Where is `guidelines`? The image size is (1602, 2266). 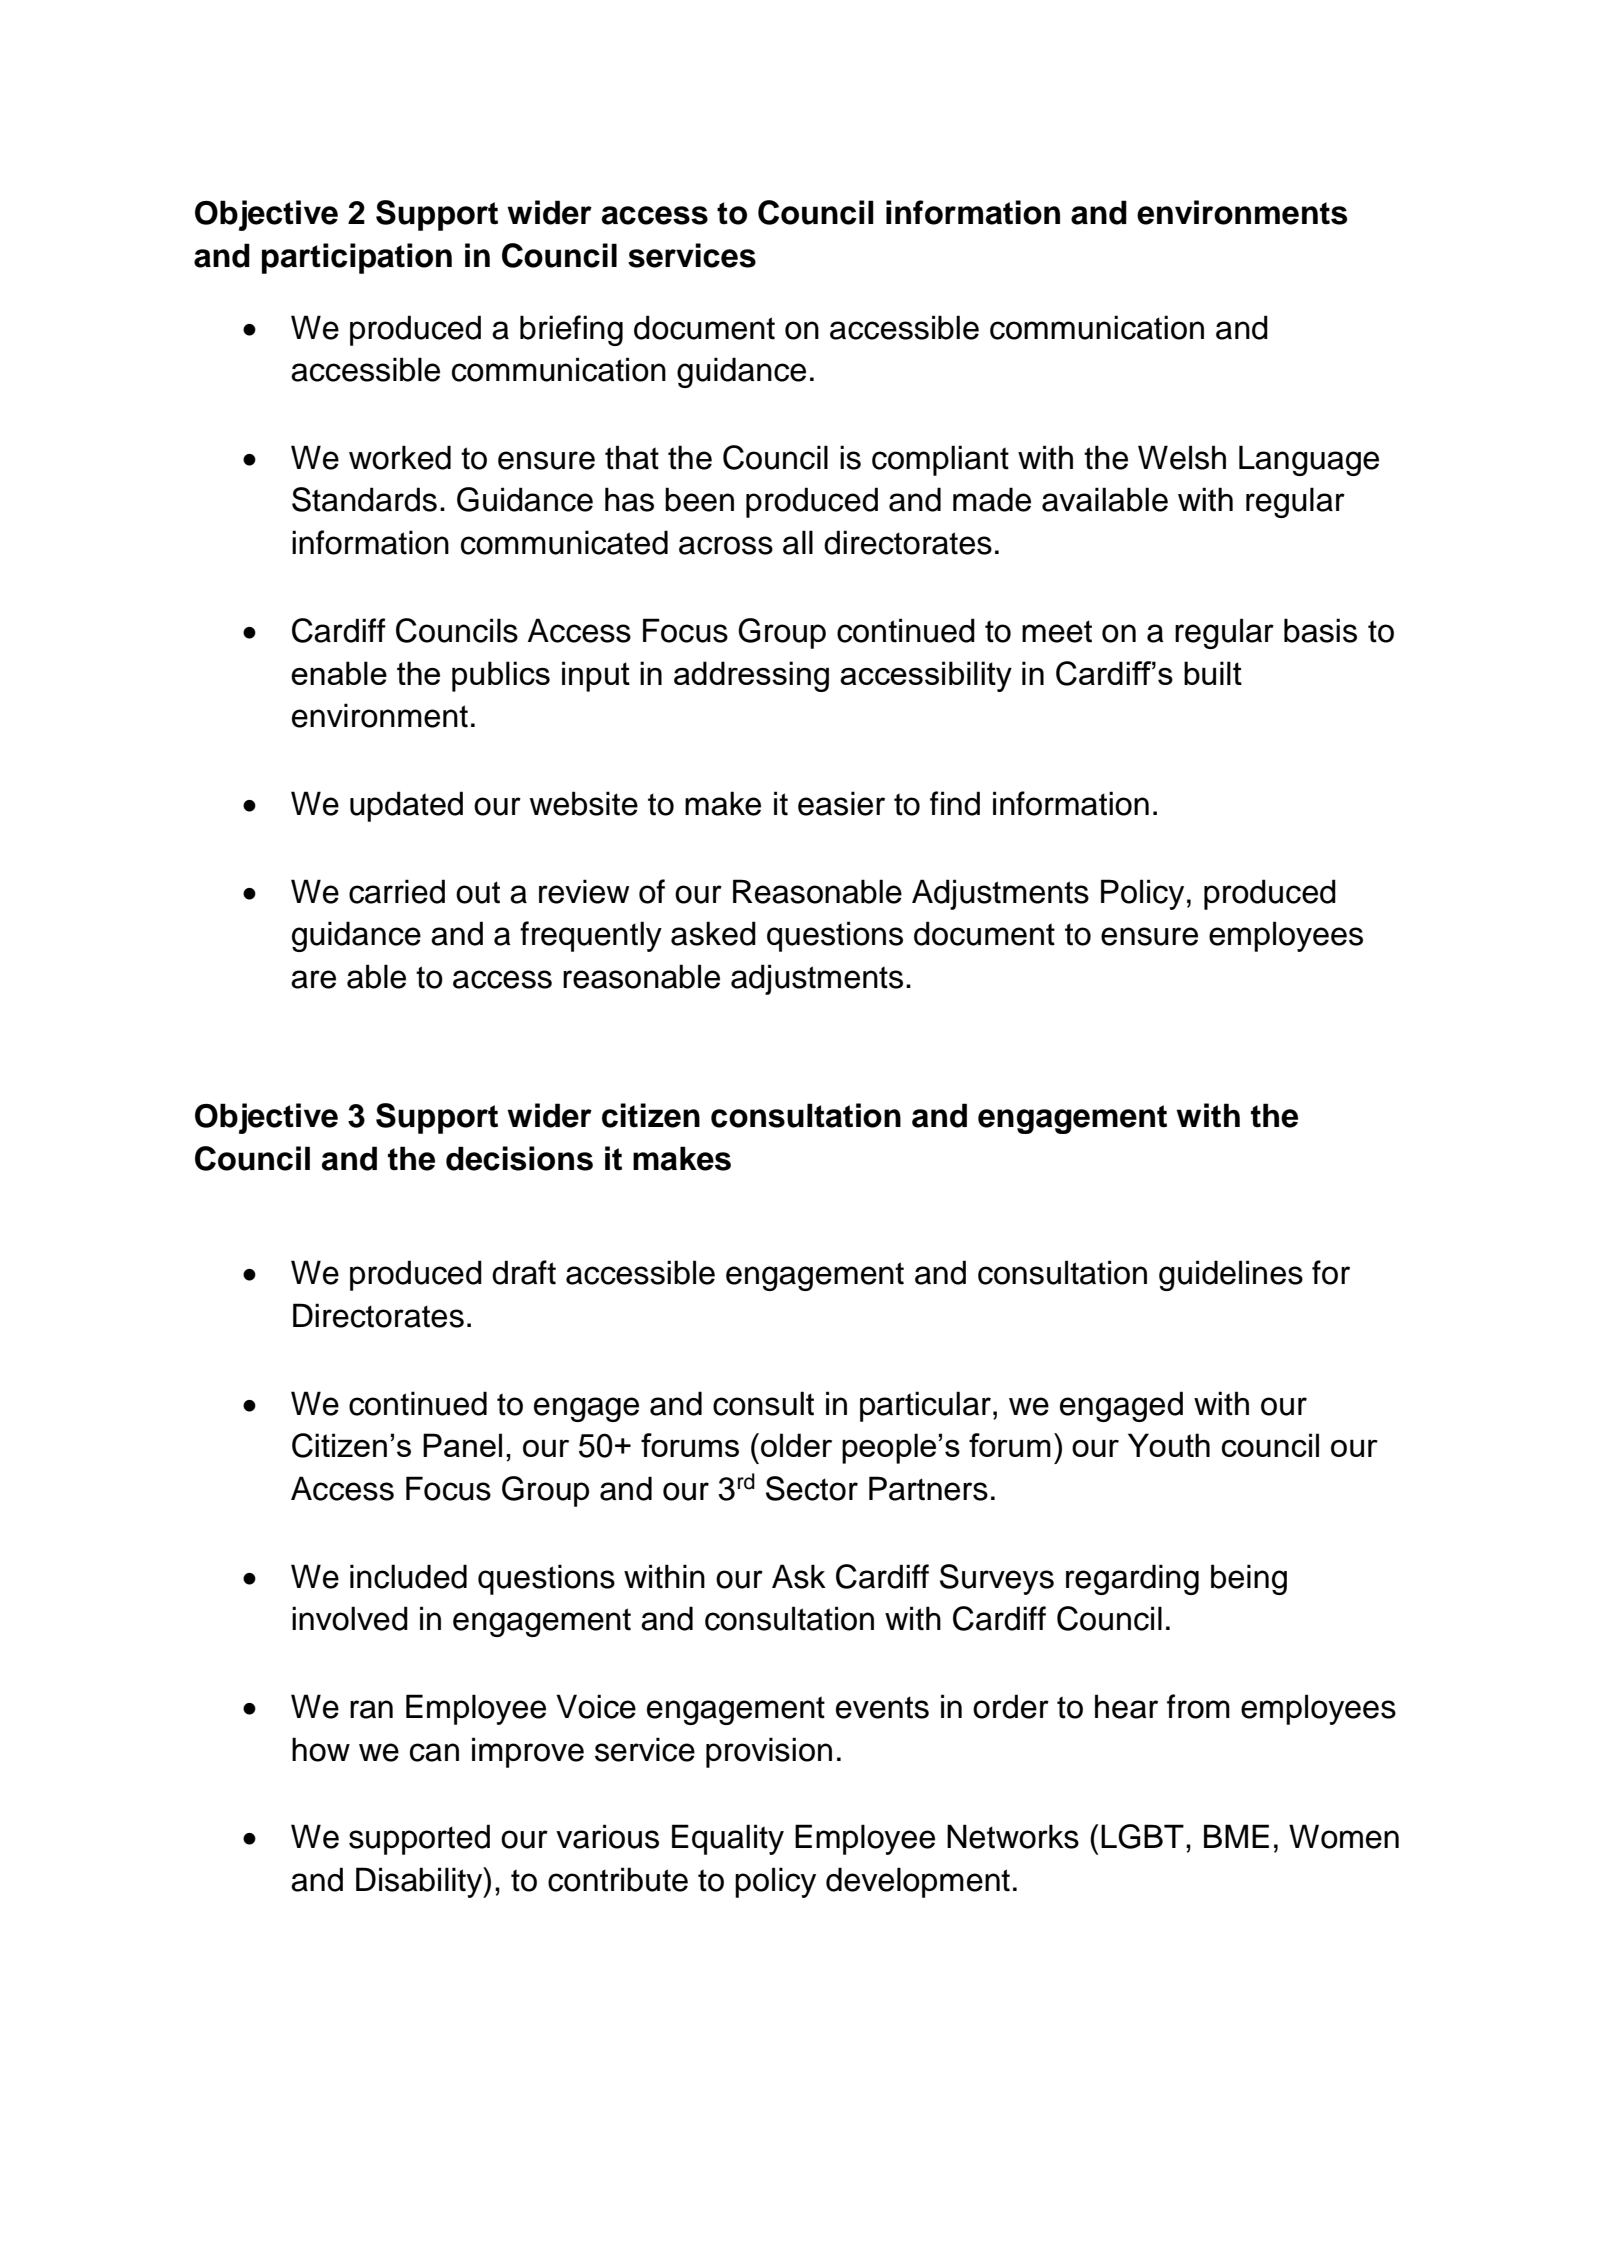 guidelines is located at coordinates (1231, 1275).
